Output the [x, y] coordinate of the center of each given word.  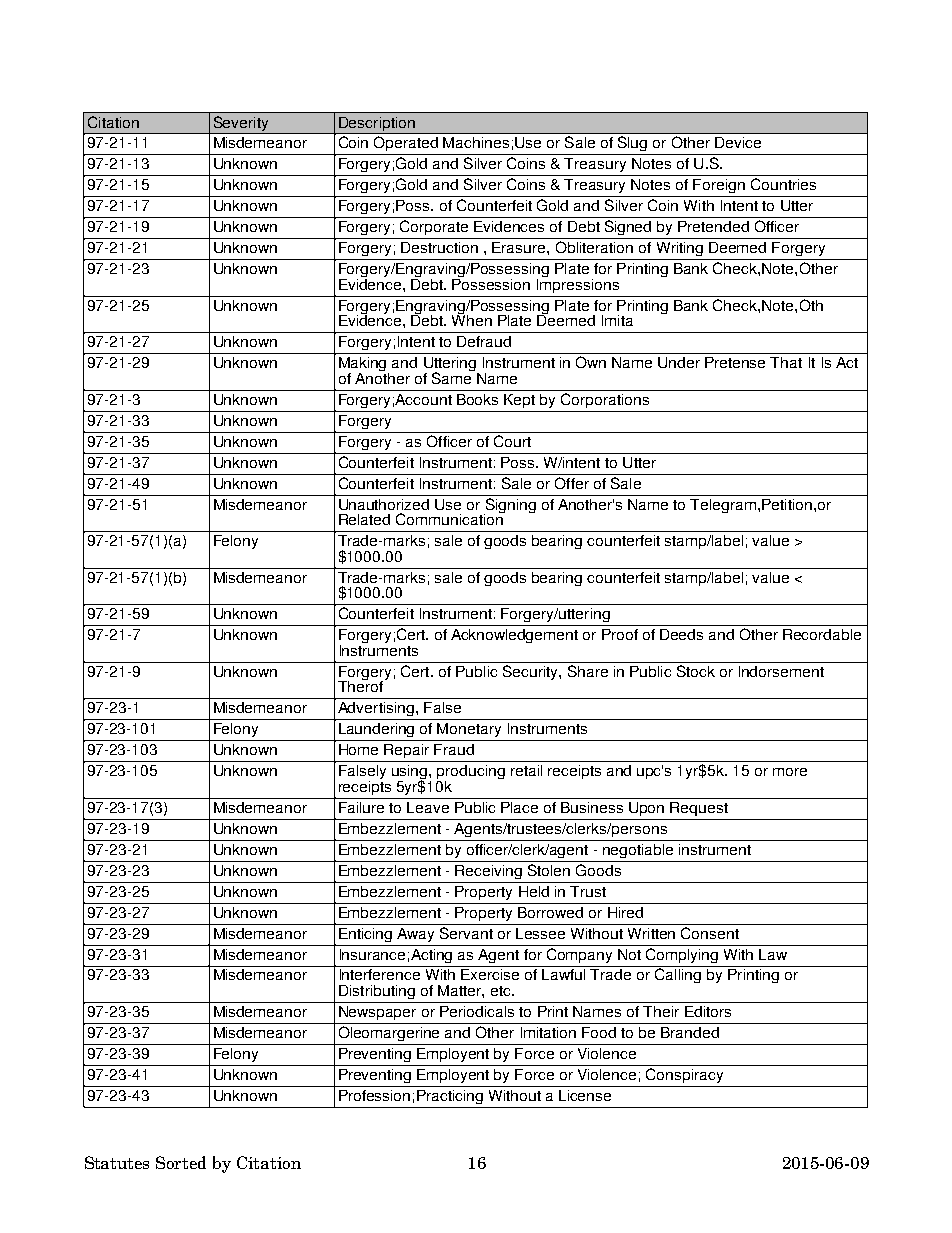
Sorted [181, 1162]
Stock [696, 671]
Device [738, 142]
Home [358, 749]
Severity [241, 125]
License [585, 1095]
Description [377, 125]
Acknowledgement [514, 636]
